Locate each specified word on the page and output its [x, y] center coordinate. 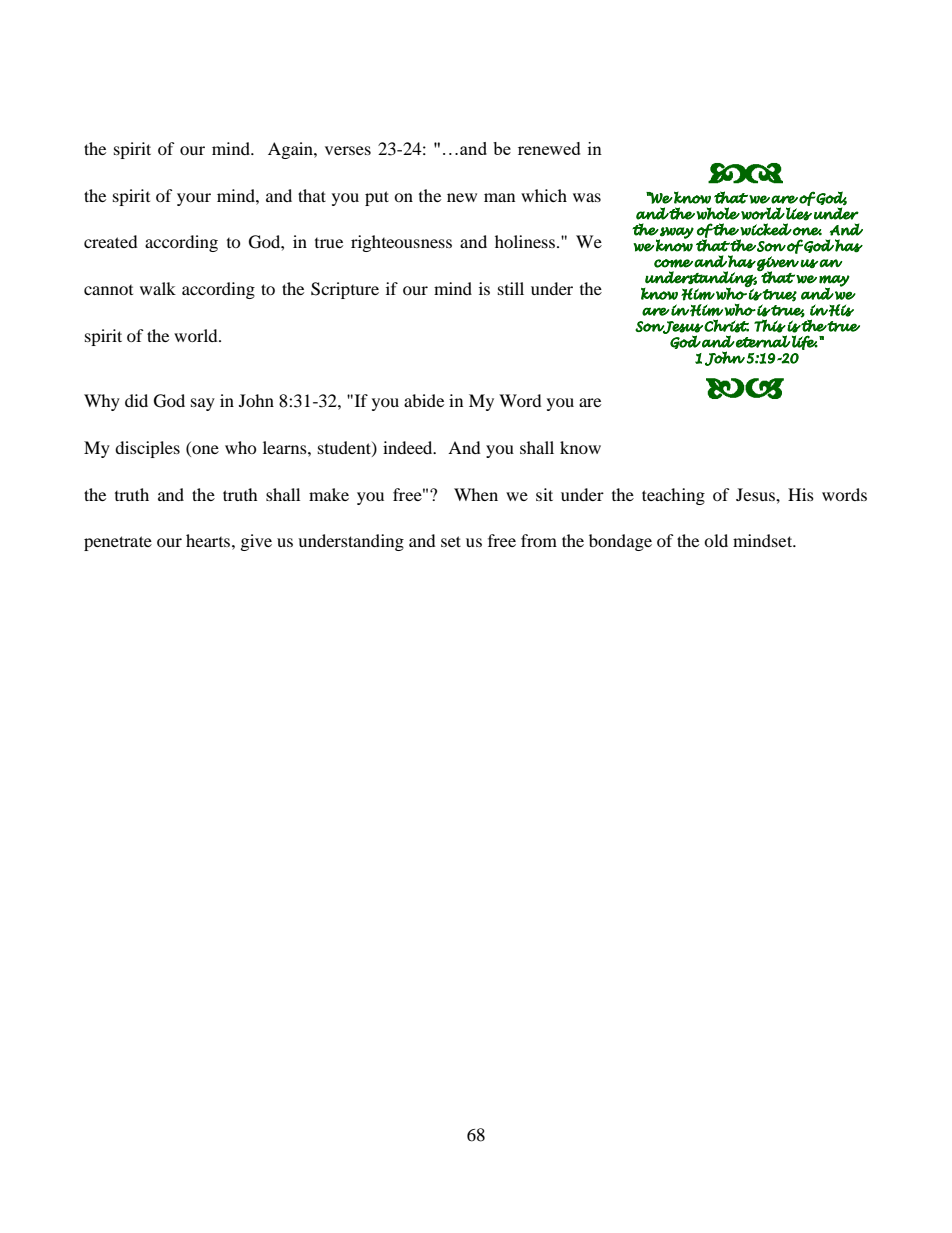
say [203, 404]
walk [158, 288]
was [587, 197]
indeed [409, 447]
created [111, 241]
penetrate [118, 543]
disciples [147, 449]
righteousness [401, 243]
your [194, 199]
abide [424, 400]
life [805, 342]
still [511, 288]
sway [676, 234]
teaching [673, 496]
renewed [549, 148]
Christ [726, 326]
